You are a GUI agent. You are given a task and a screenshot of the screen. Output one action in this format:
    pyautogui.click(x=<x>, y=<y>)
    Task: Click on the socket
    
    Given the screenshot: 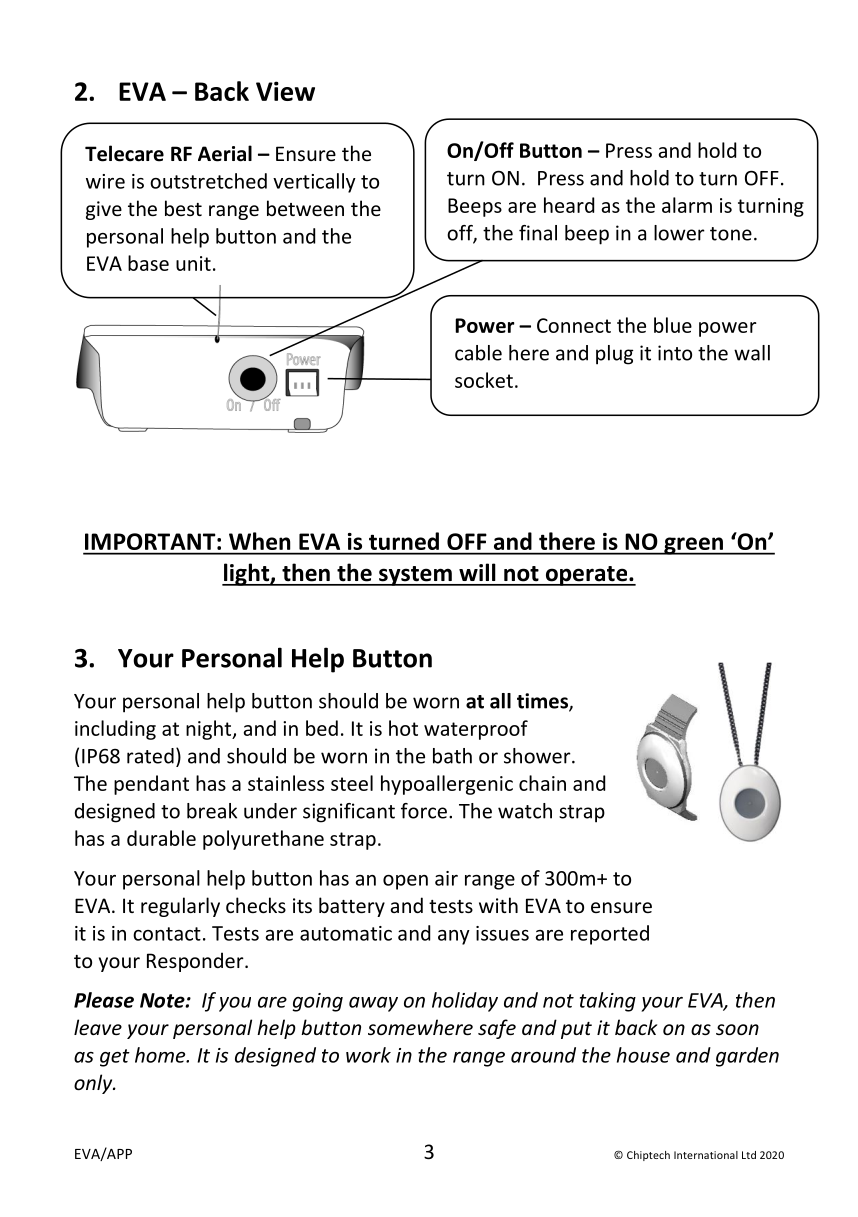 What is the action you would take?
    pyautogui.click(x=484, y=380)
